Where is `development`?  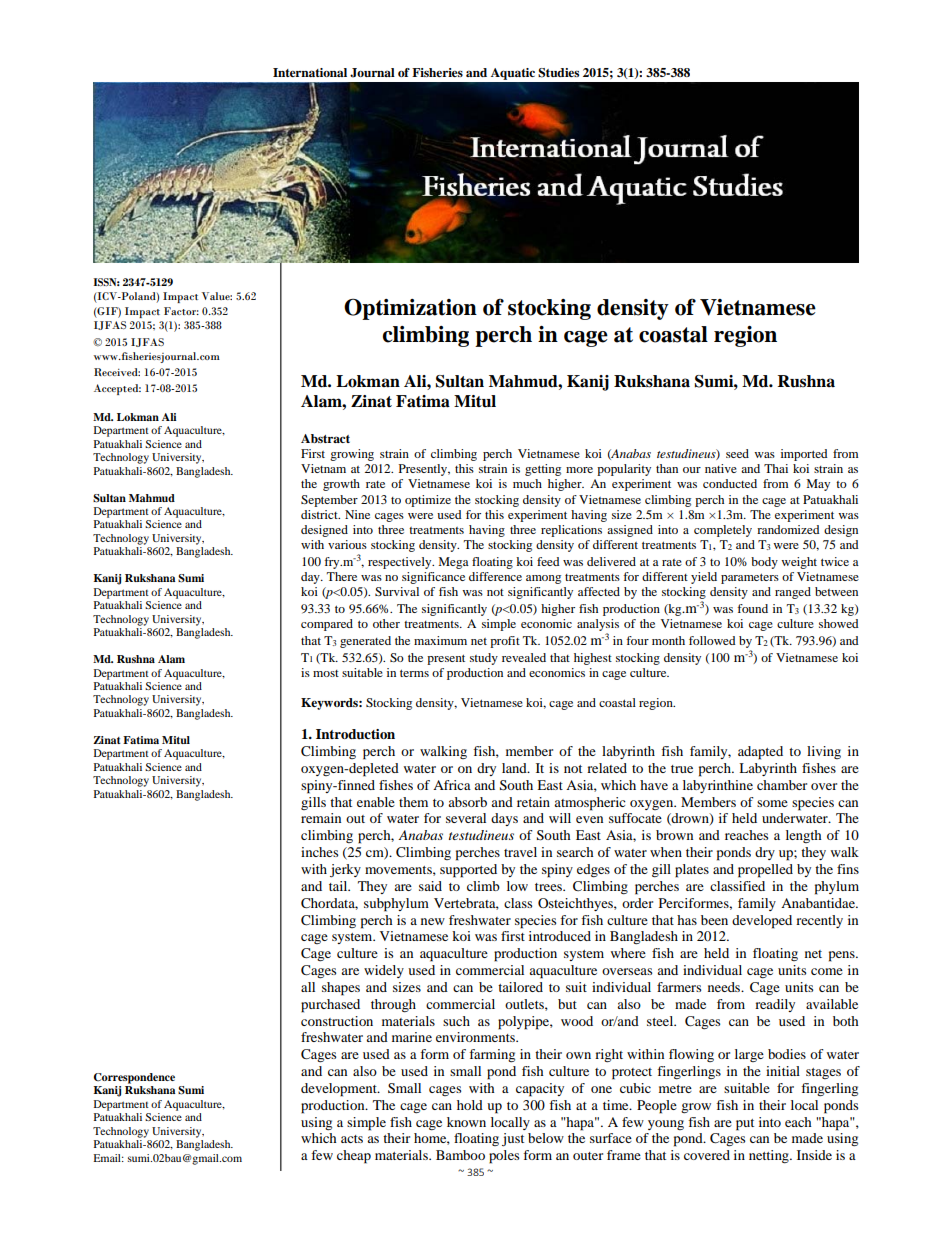 development is located at coordinates (340, 1090).
